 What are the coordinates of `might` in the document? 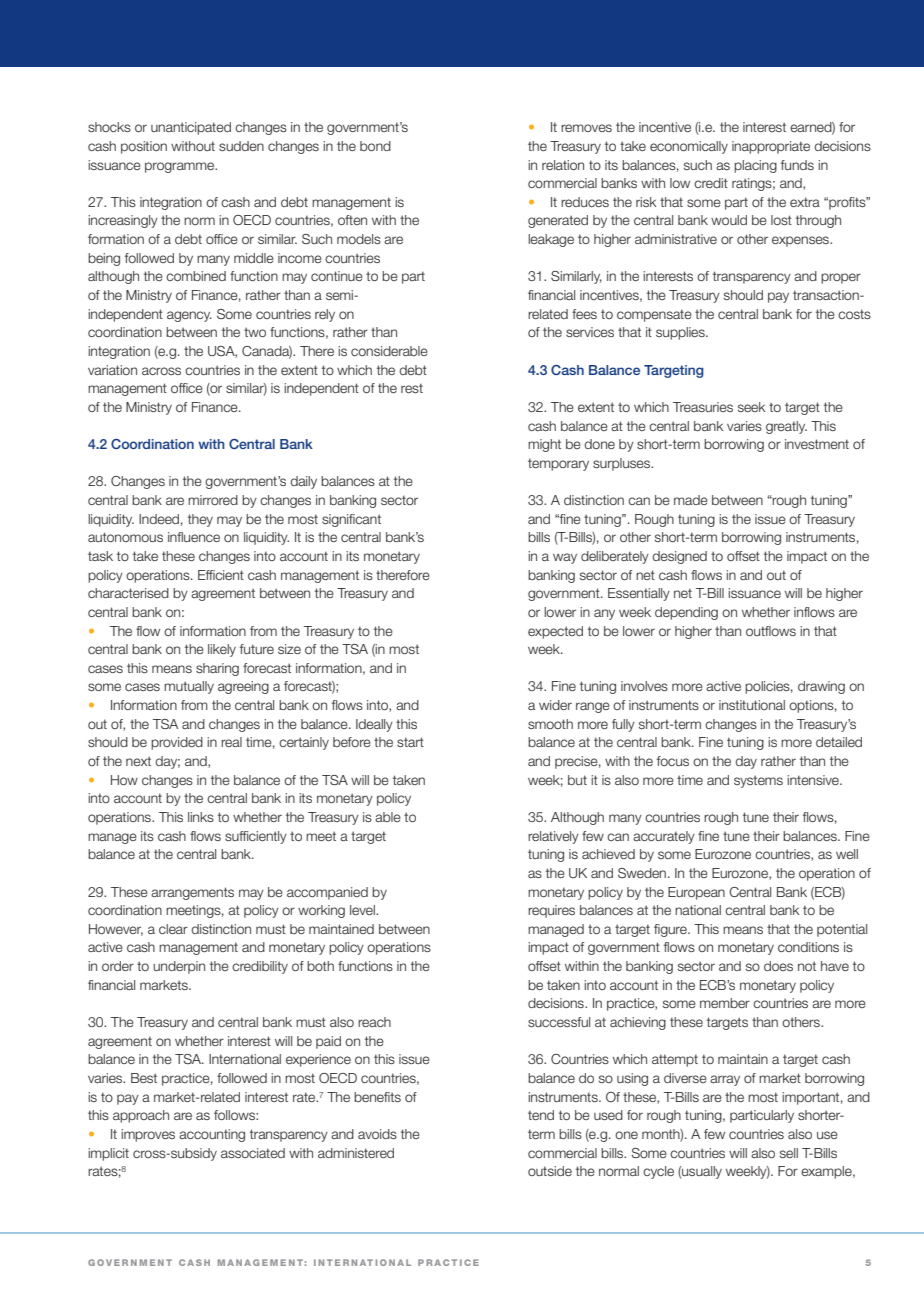 It's located at (544, 445).
